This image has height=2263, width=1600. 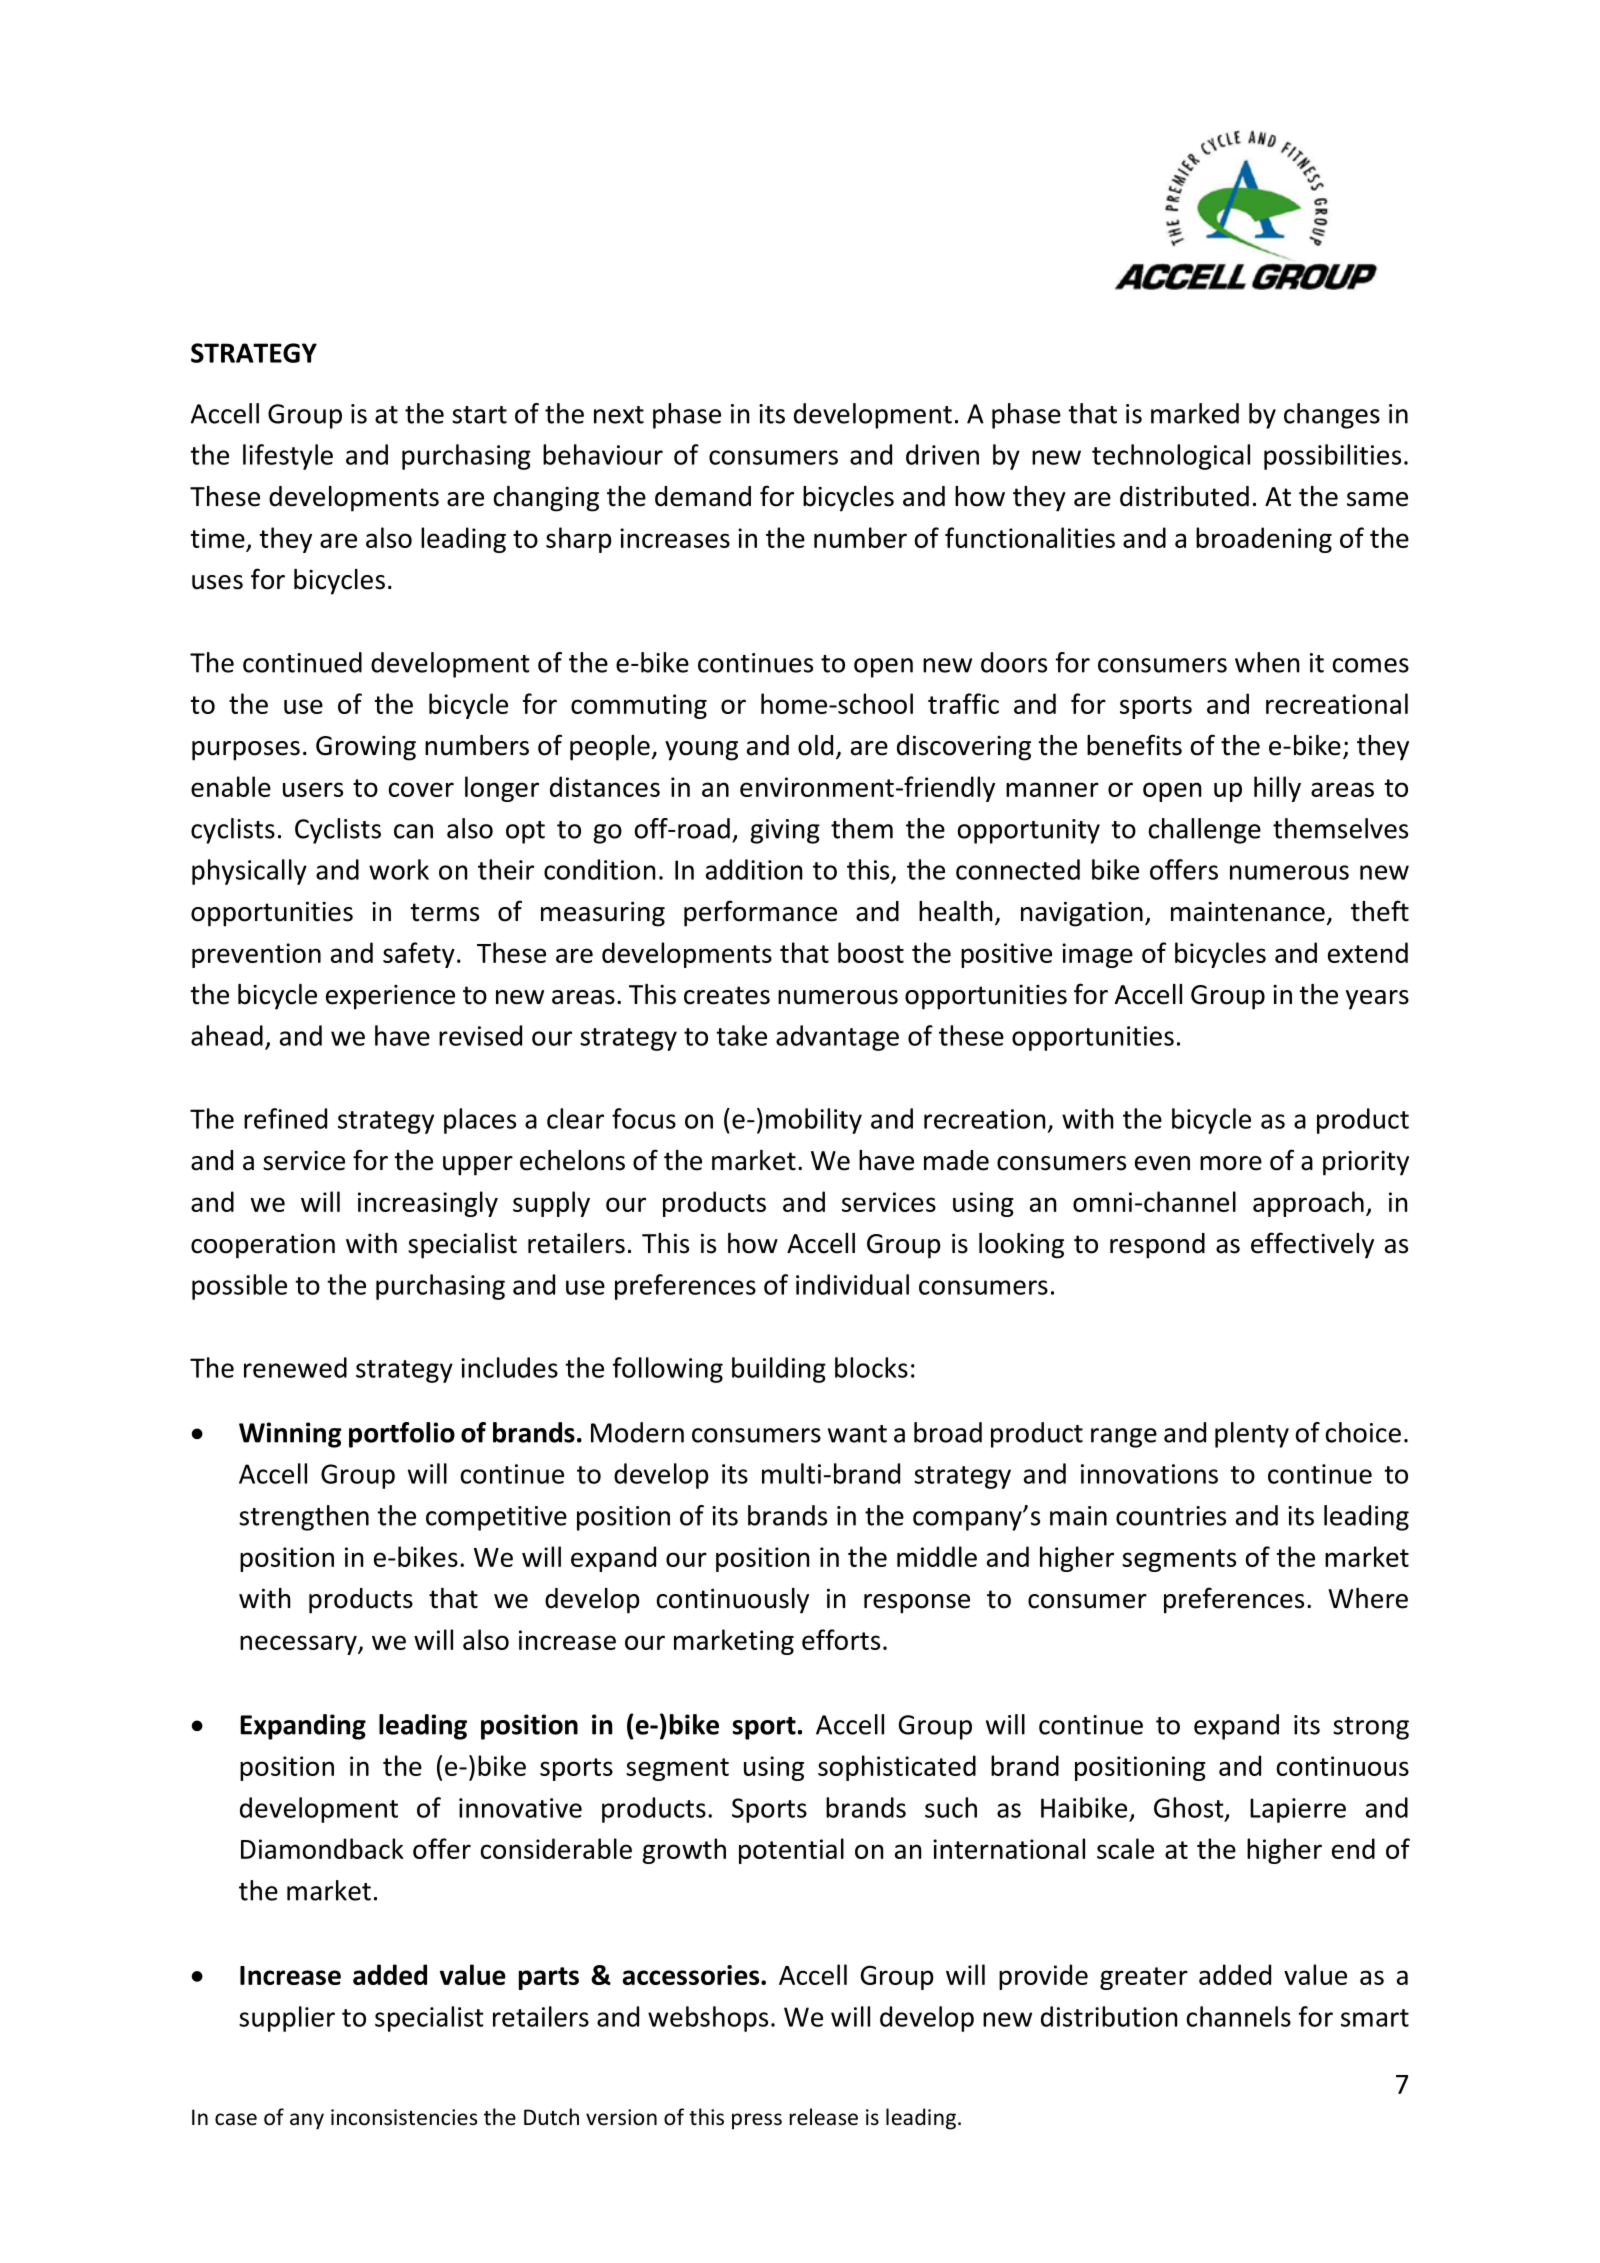 What do you see at coordinates (1171, 1516) in the image?
I see `countries` at bounding box center [1171, 1516].
